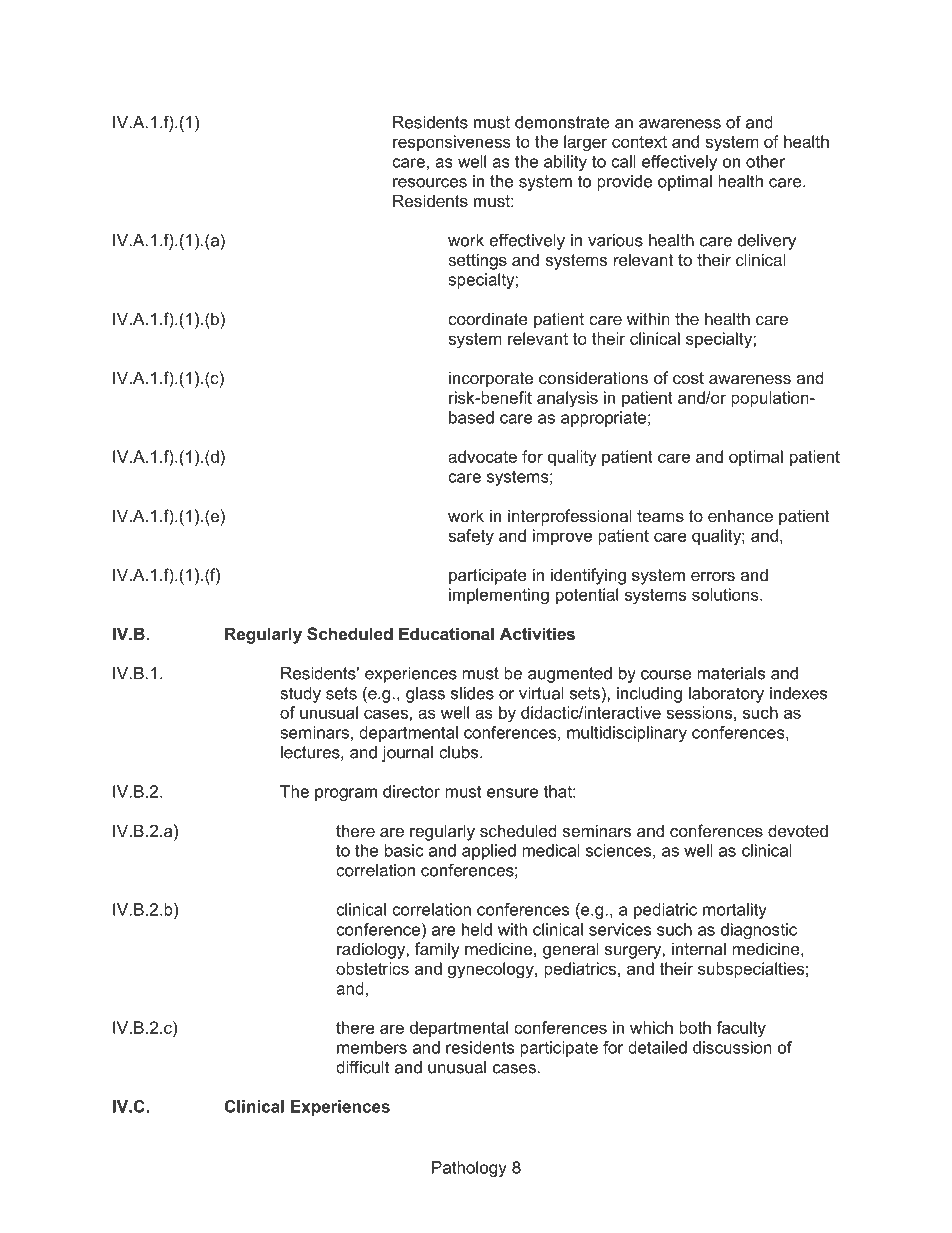  Describe the element at coordinates (430, 183) in the screenshot. I see `resources` at that location.
